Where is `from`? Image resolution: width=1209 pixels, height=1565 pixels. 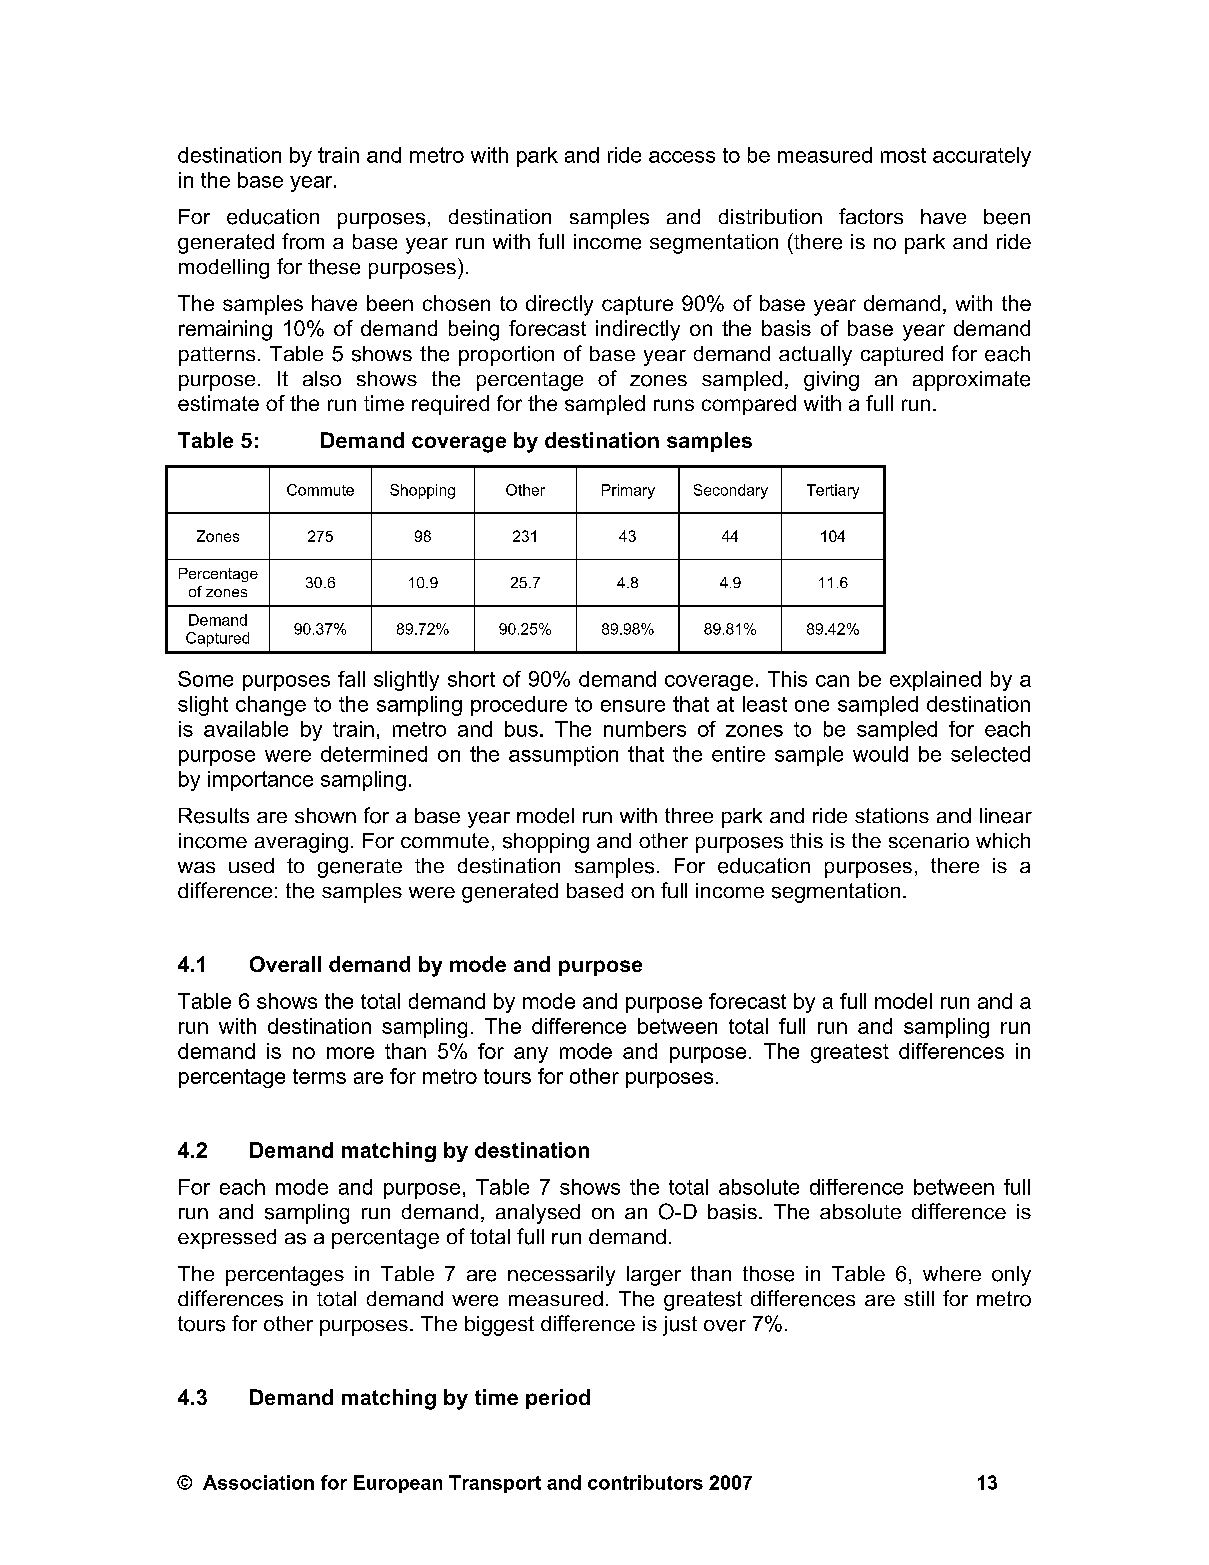 from is located at coordinates (303, 241).
